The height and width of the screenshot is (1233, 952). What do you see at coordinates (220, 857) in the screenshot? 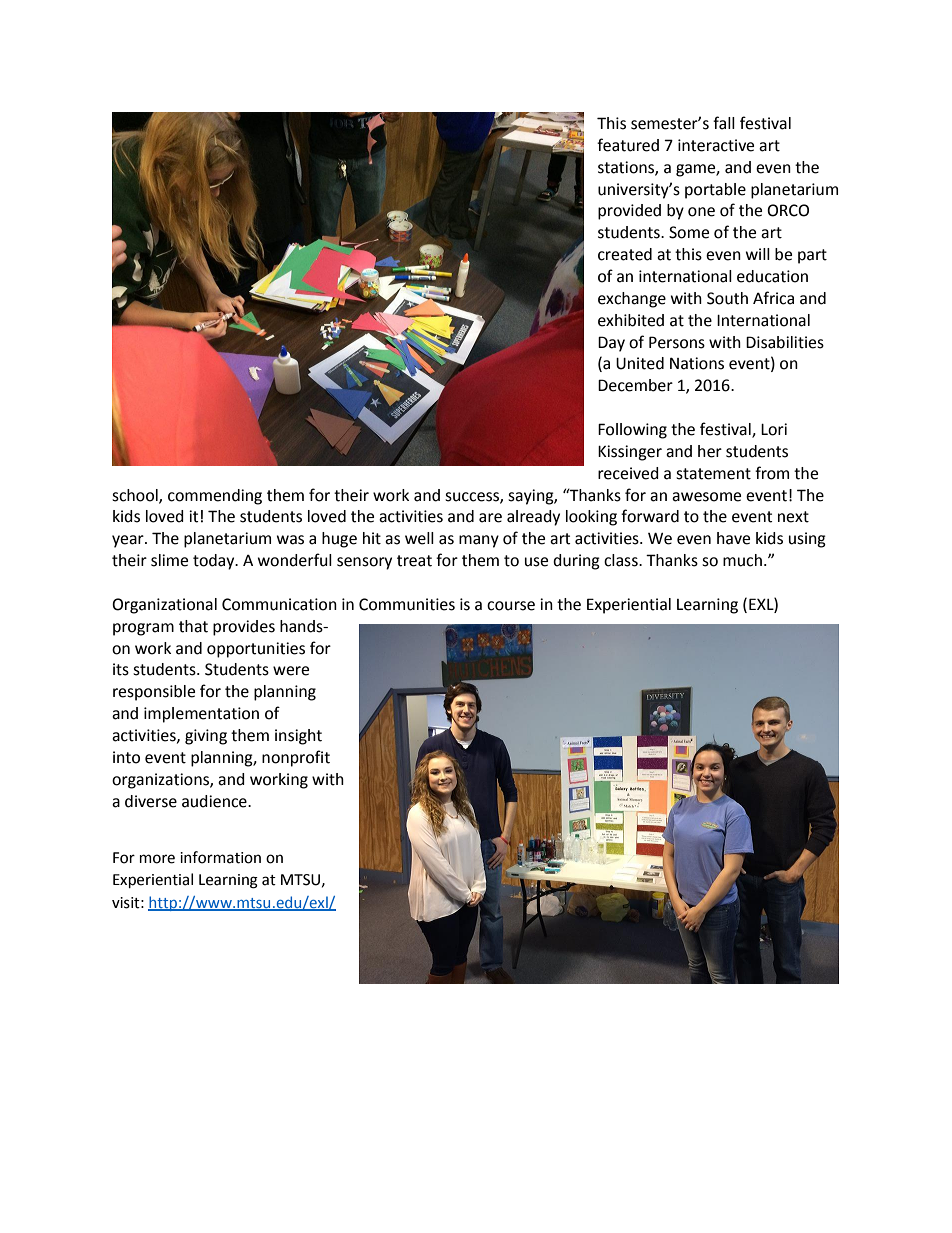
I see `information` at bounding box center [220, 857].
